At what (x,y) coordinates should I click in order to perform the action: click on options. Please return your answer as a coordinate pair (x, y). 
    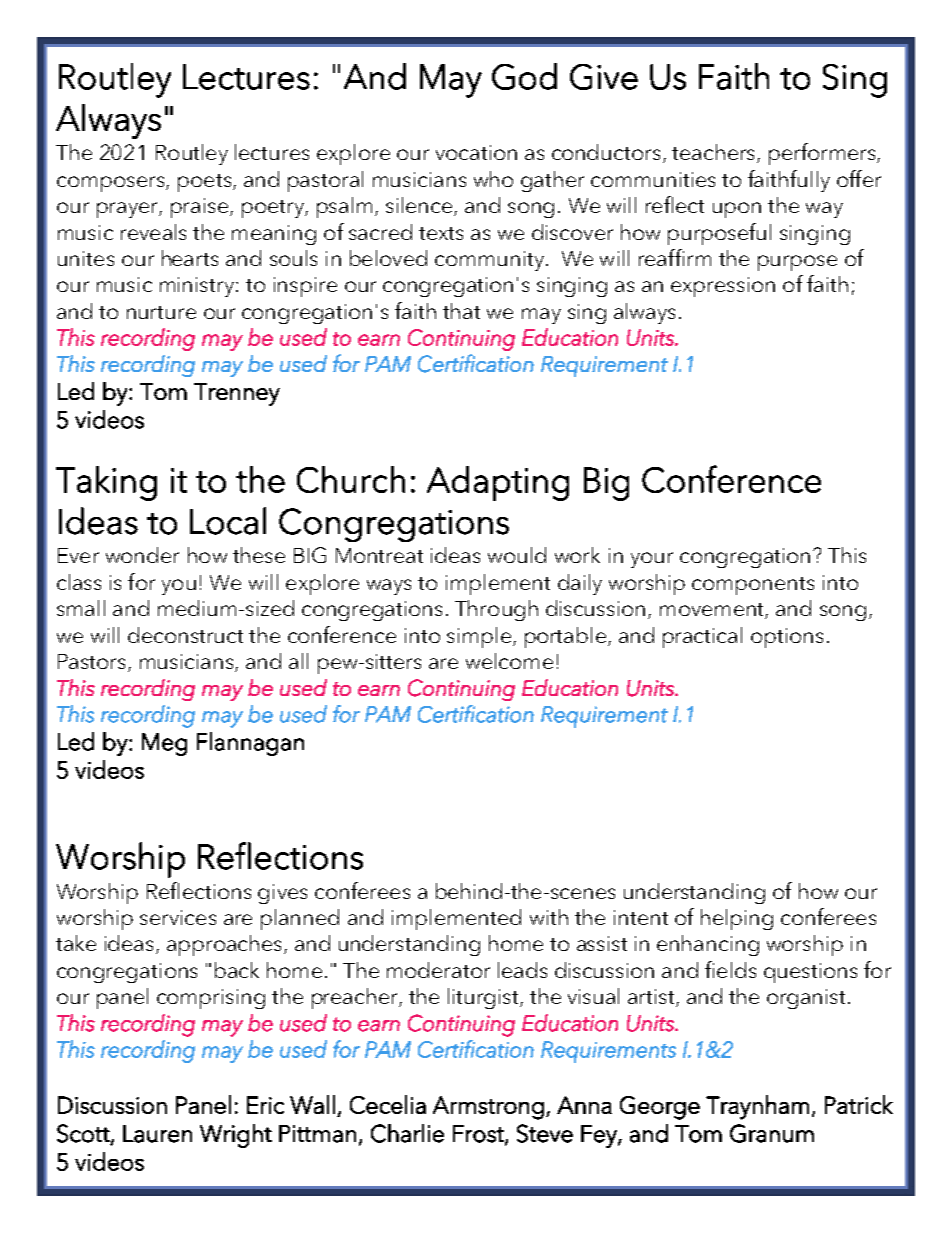
    Looking at the image, I should click on (787, 638).
